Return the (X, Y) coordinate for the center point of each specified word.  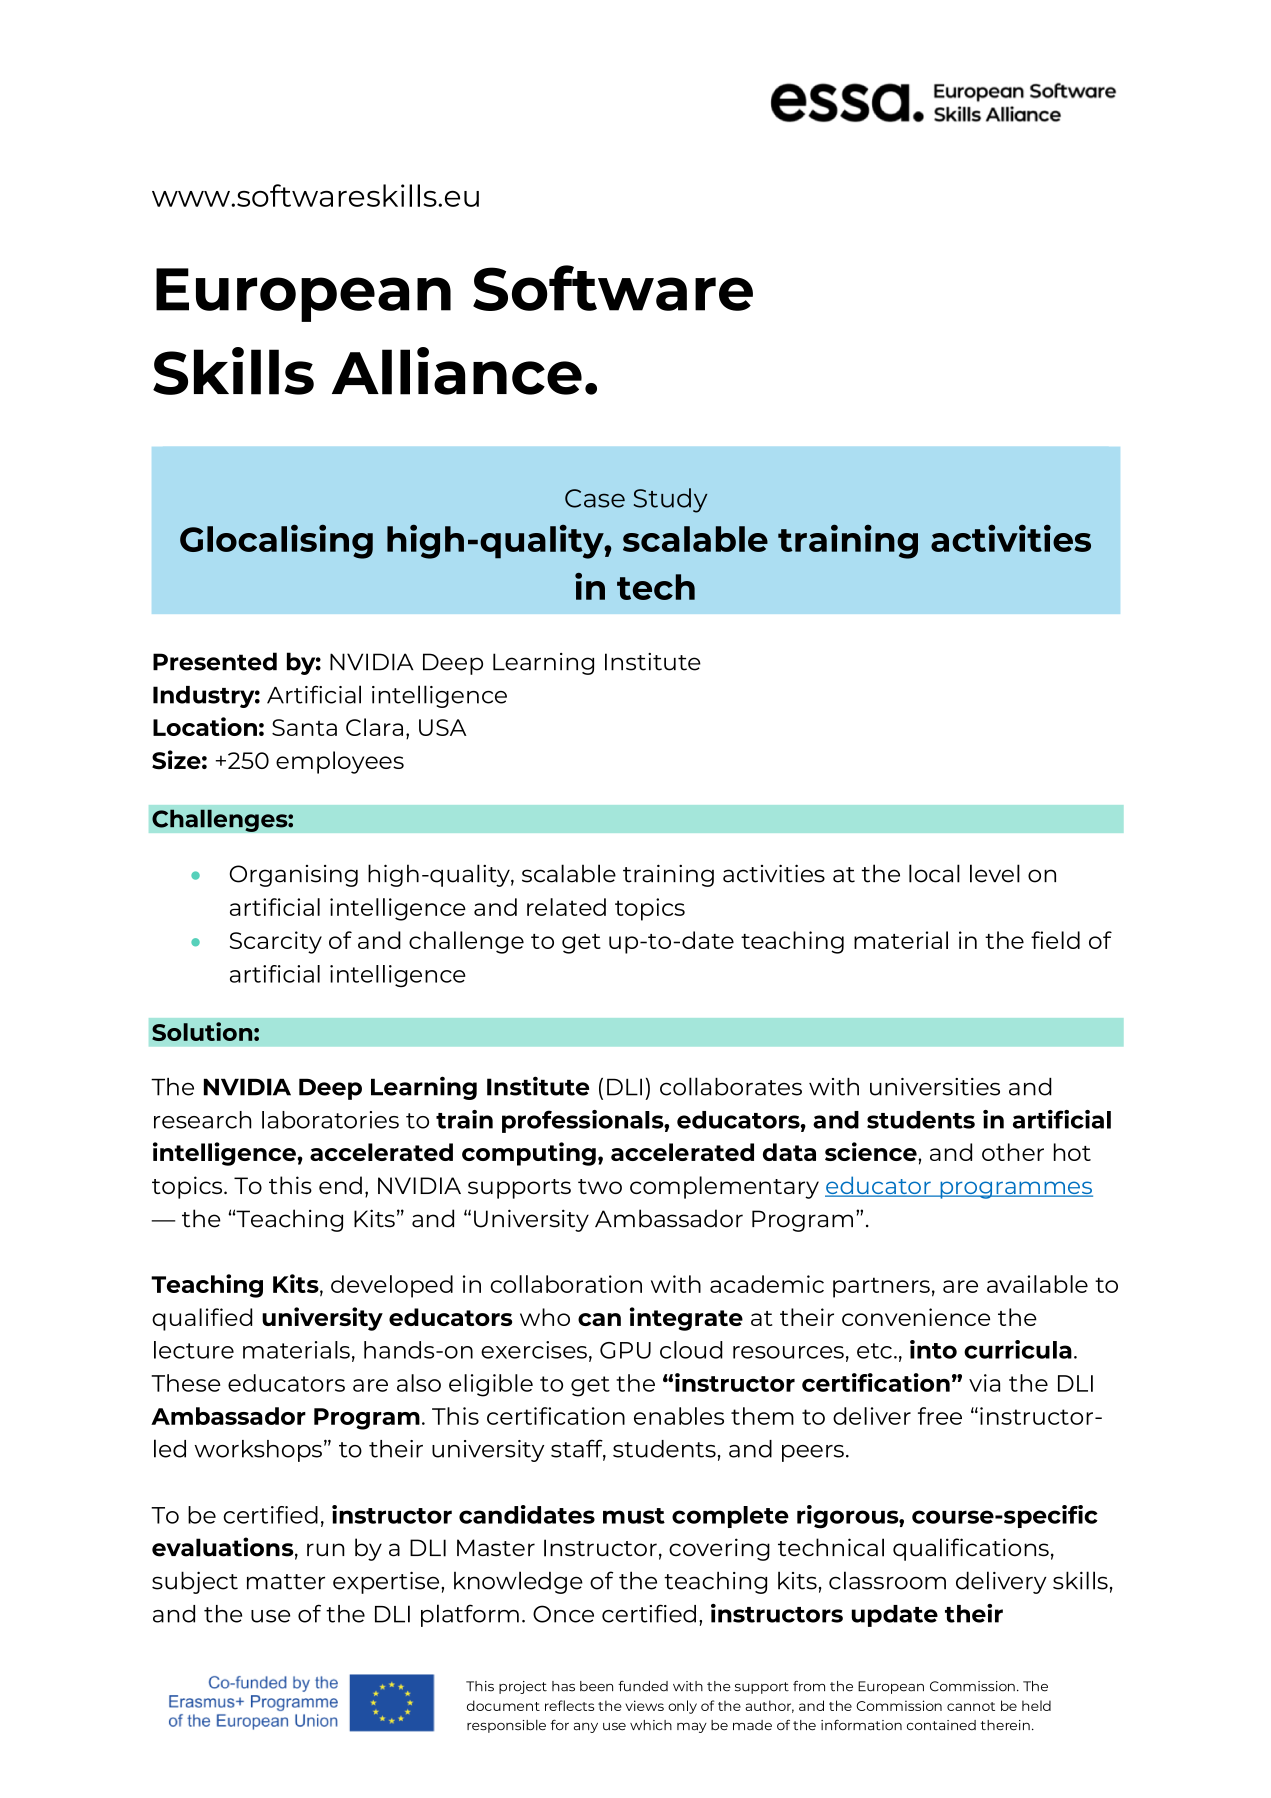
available (1037, 1284)
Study (670, 500)
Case (595, 498)
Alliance (457, 371)
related (566, 907)
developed (392, 1286)
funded (643, 1686)
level (995, 873)
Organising (294, 876)
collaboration (566, 1284)
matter (286, 1582)
